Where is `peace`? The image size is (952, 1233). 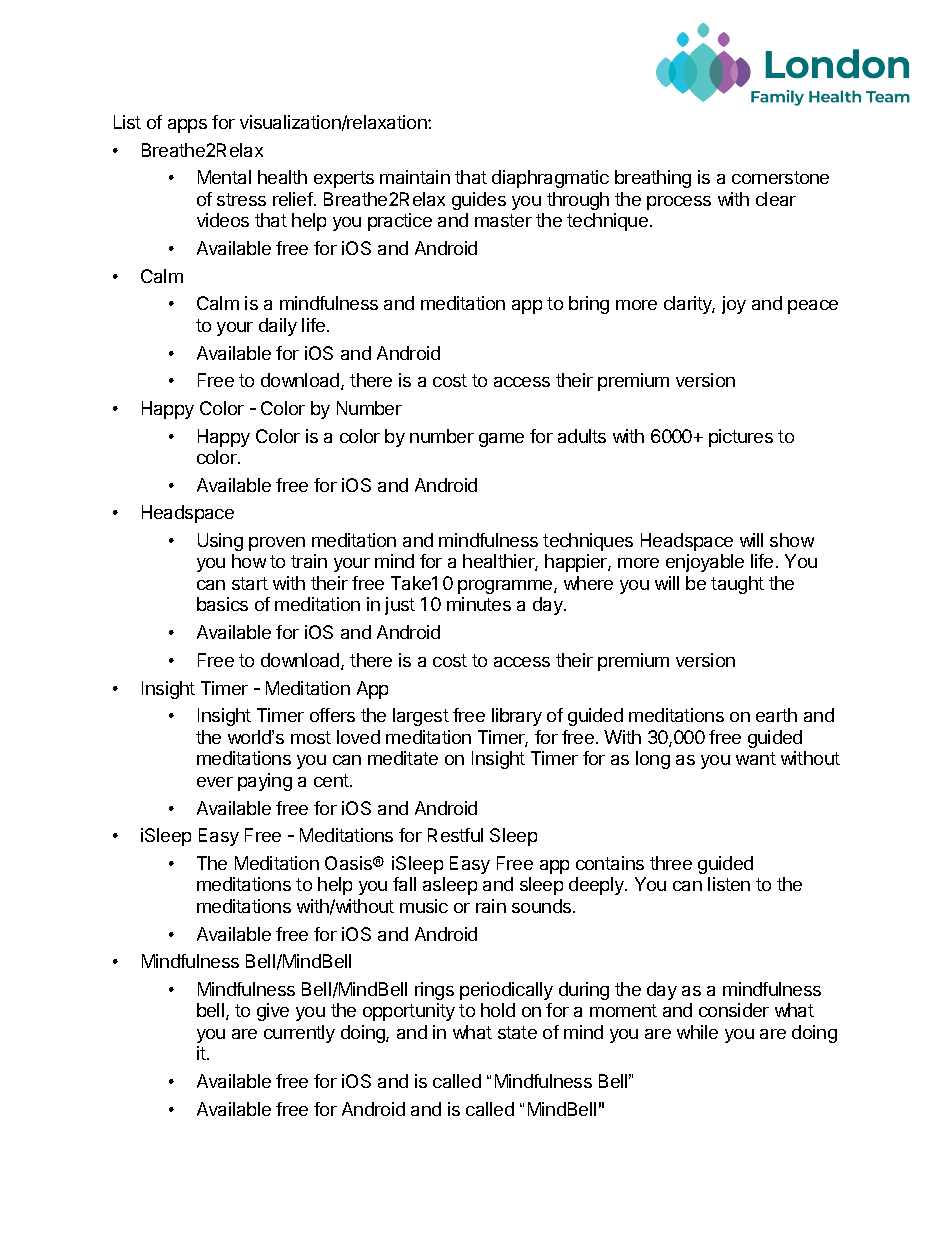 peace is located at coordinates (813, 307).
